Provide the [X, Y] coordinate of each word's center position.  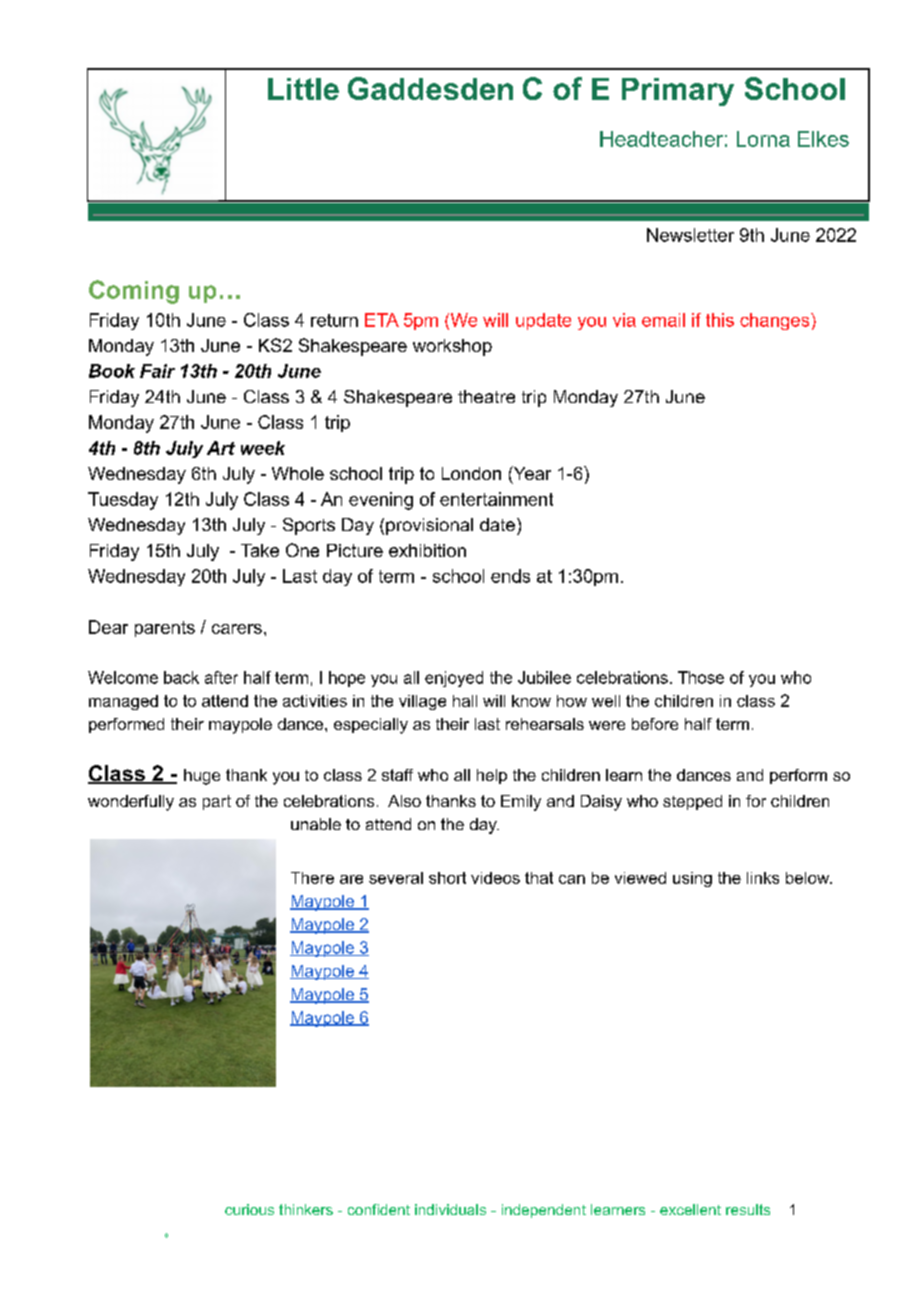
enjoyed [454, 679]
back [181, 677]
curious [249, 1209]
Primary [678, 92]
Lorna [763, 139]
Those [701, 677]
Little [303, 89]
